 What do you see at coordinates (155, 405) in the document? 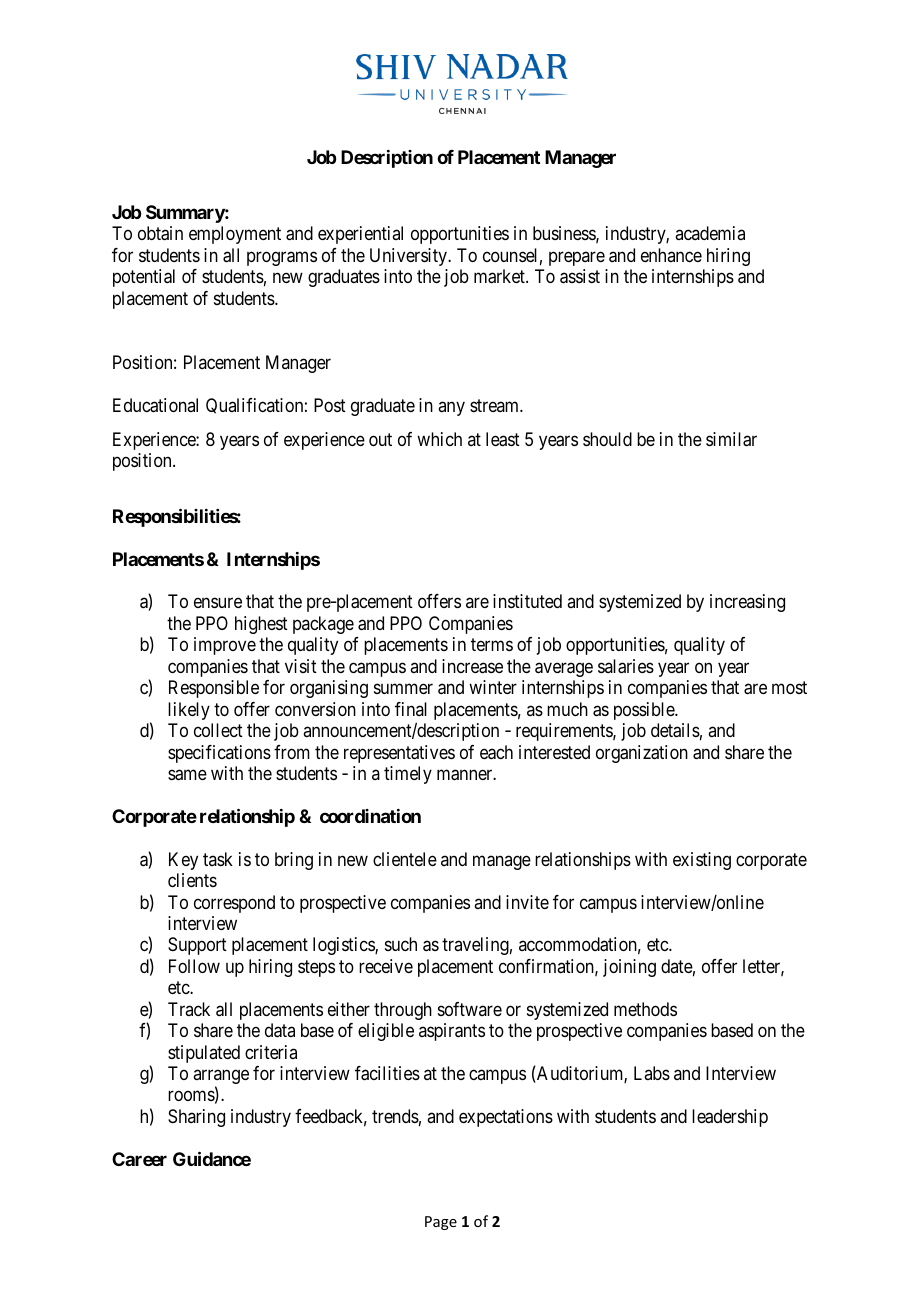
I see `Educational` at bounding box center [155, 405].
